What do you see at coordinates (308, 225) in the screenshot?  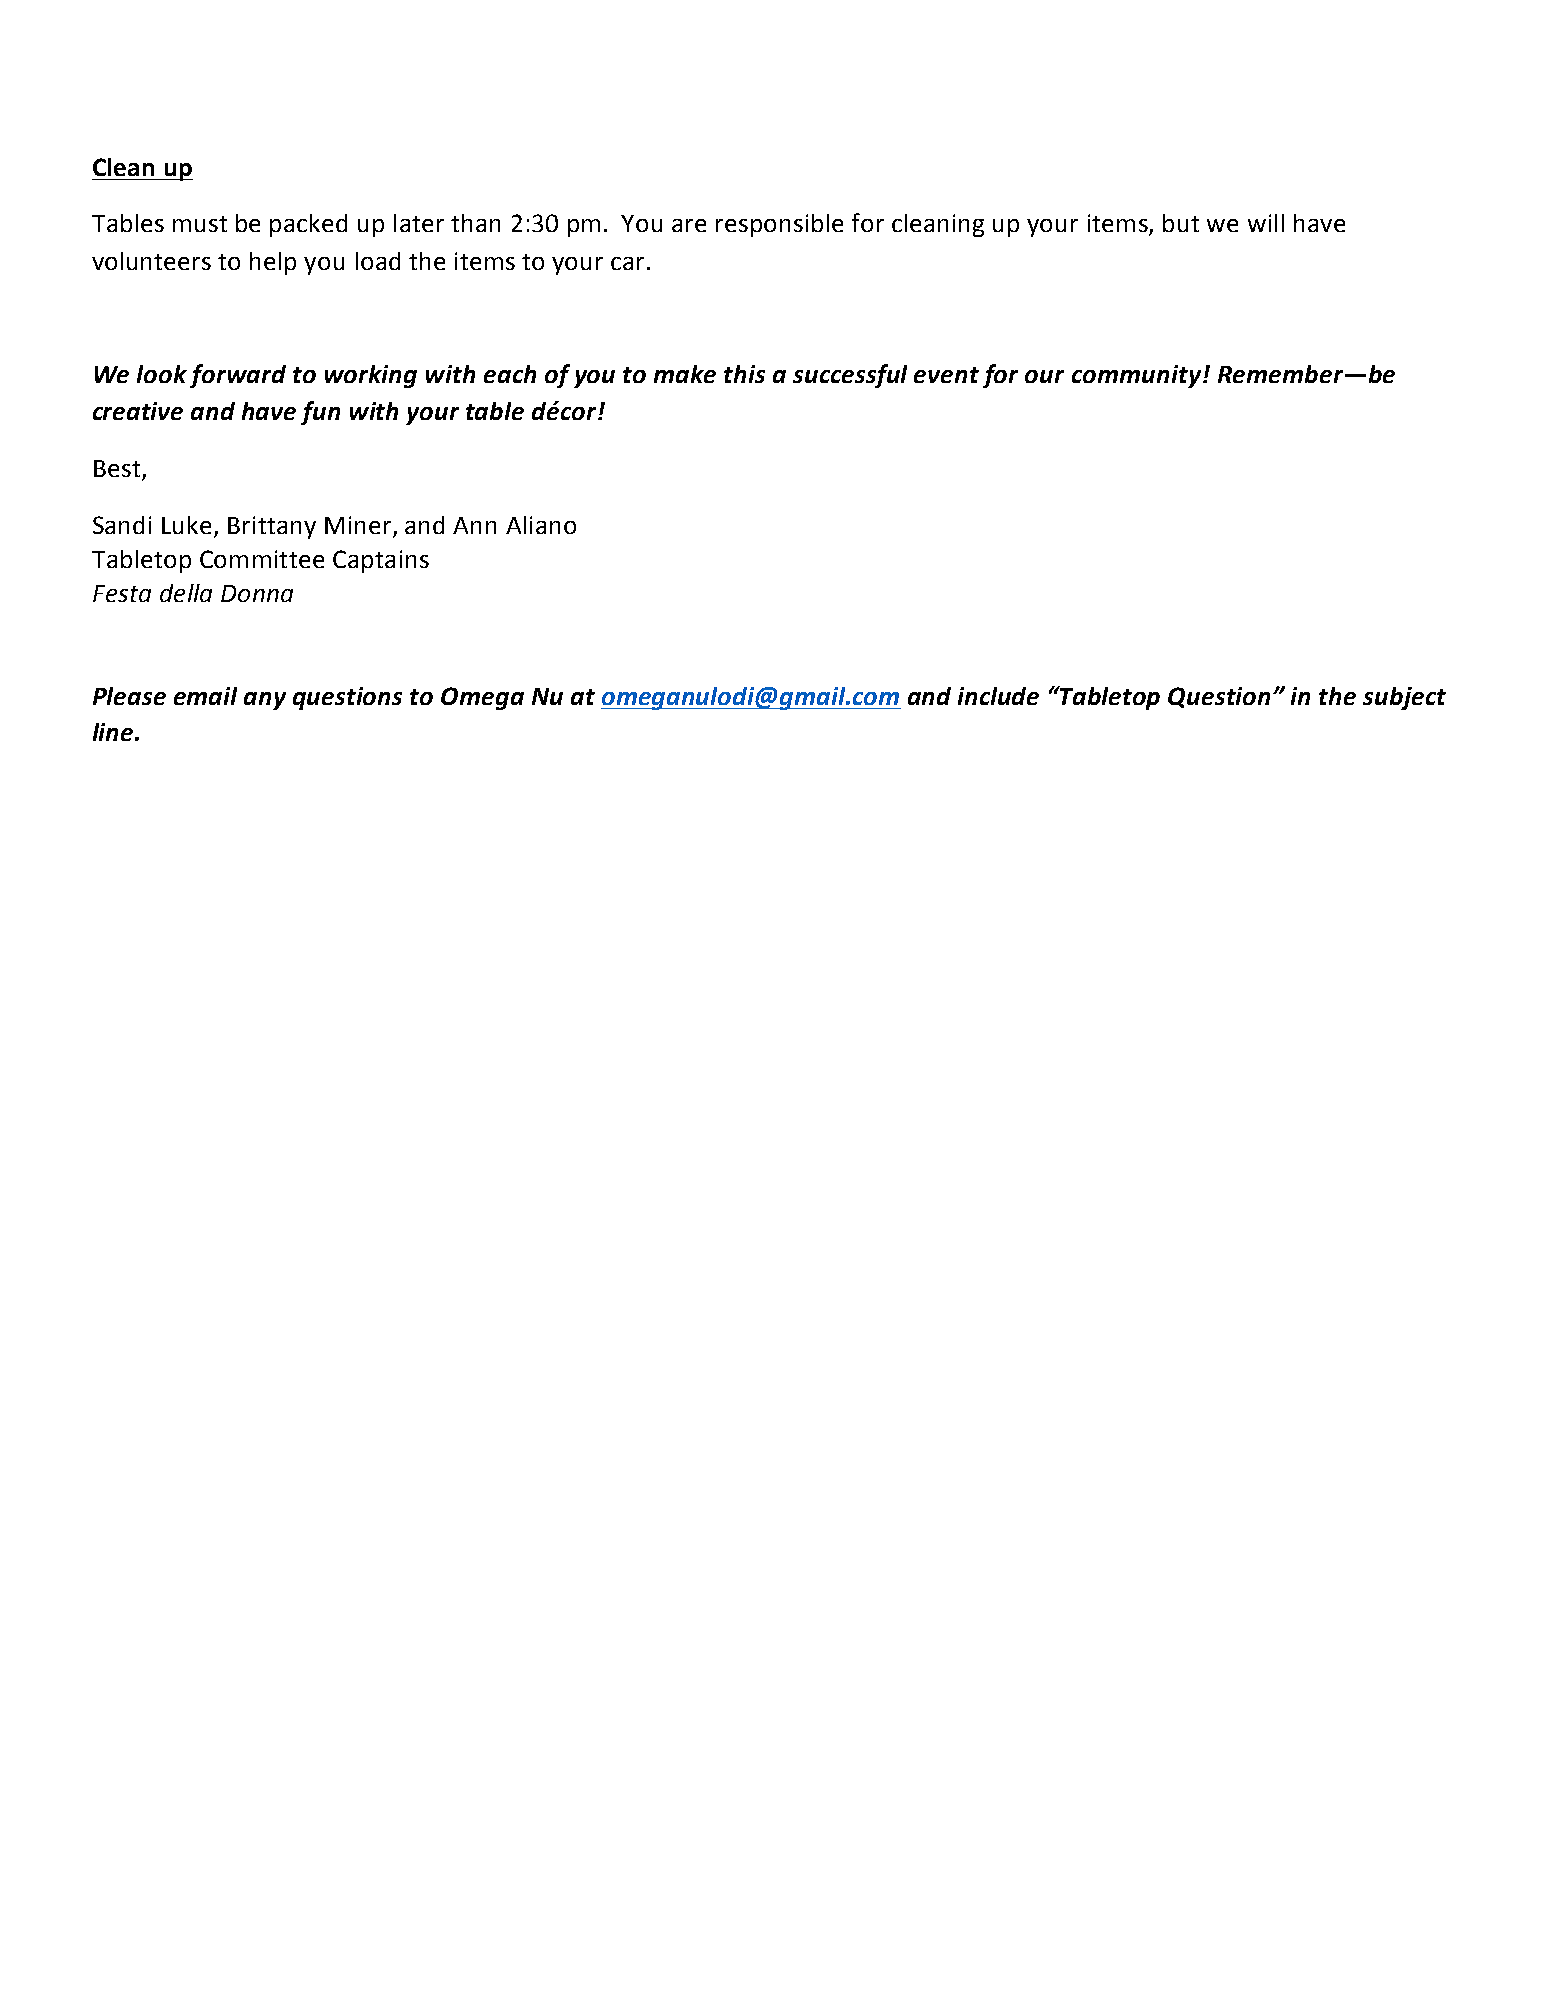 I see `packed` at bounding box center [308, 225].
